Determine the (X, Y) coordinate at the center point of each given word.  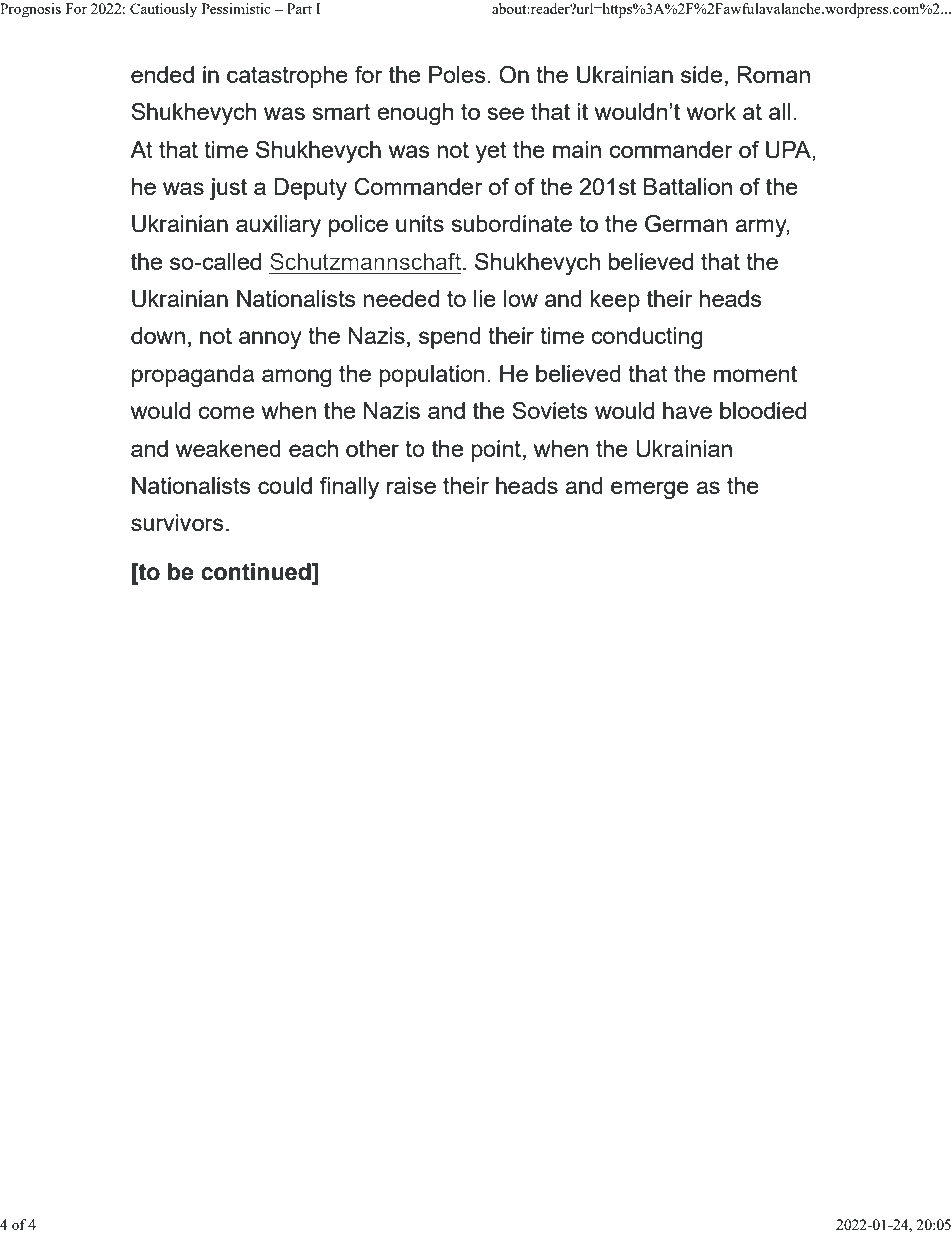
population (431, 376)
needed (401, 298)
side (701, 74)
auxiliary (278, 226)
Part (299, 8)
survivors (177, 522)
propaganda (193, 376)
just (228, 189)
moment (755, 374)
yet (491, 152)
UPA (789, 150)
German (686, 224)
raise (411, 485)
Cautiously (163, 10)
